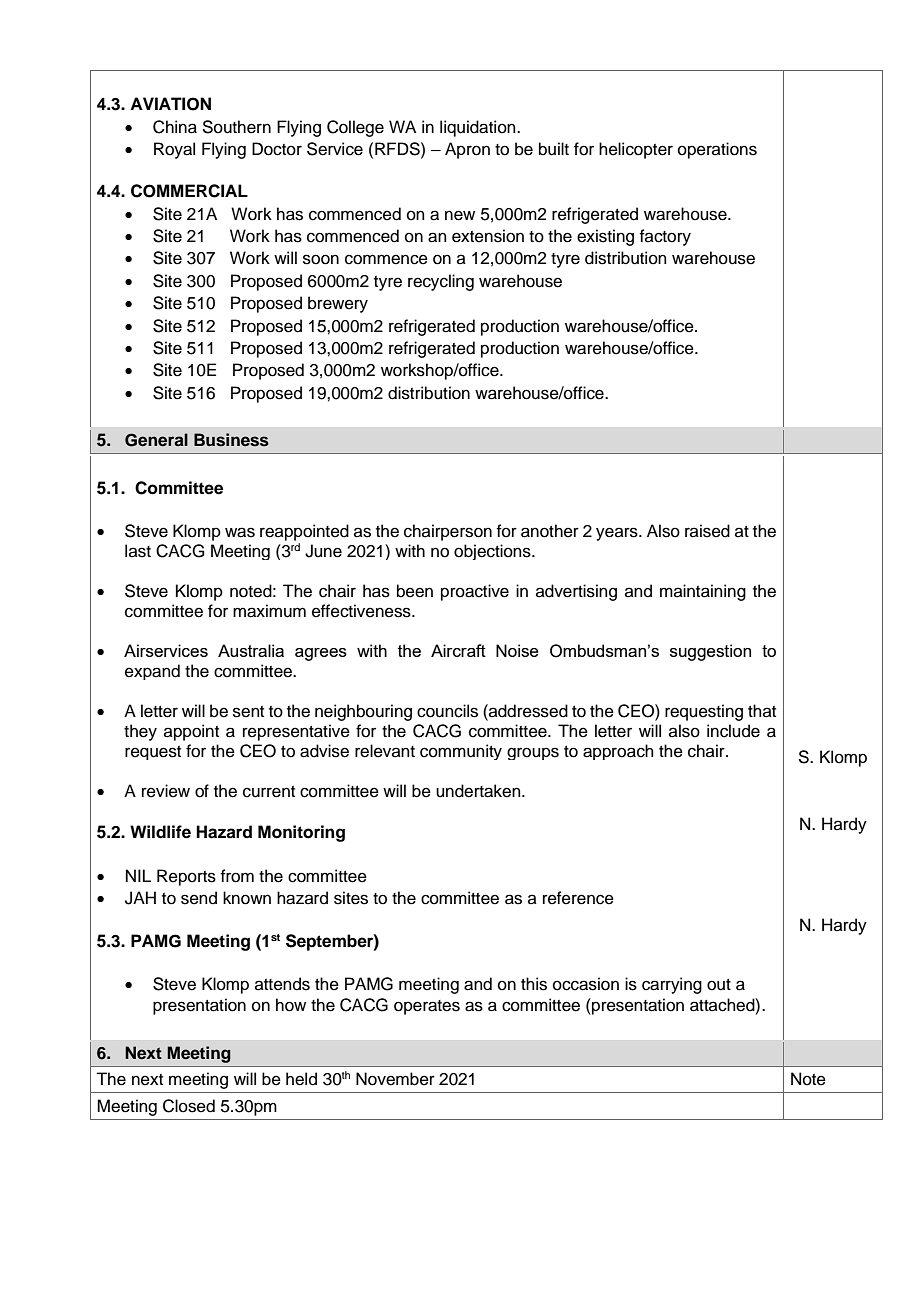  What do you see at coordinates (475, 592) in the image?
I see `proactive` at bounding box center [475, 592].
